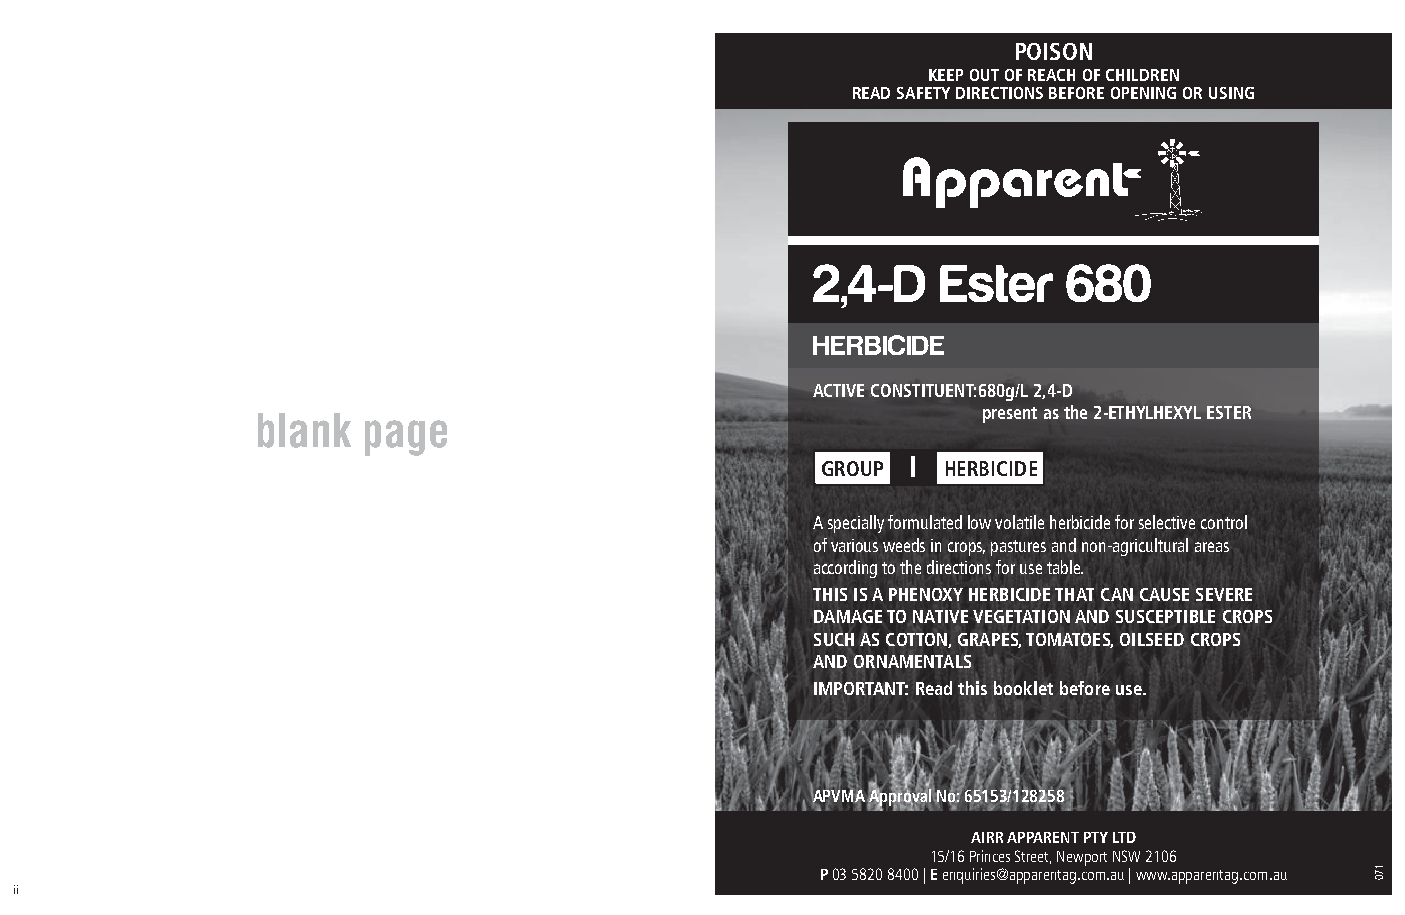 The width and height of the image is (1405, 915). I want to click on CAN, so click(1117, 594).
